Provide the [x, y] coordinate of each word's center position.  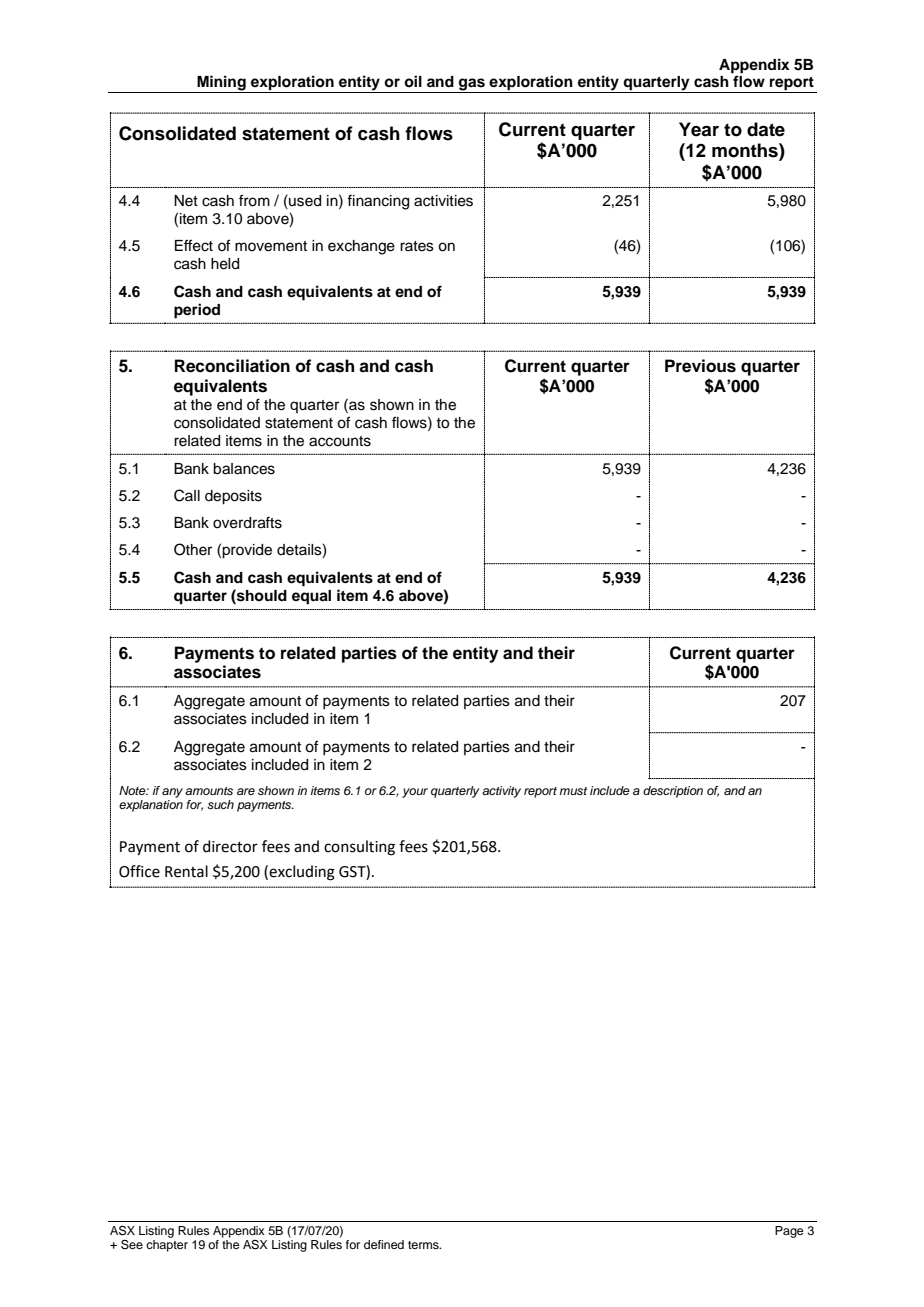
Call [187, 495]
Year [699, 129]
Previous [700, 366]
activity [501, 792]
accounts [340, 441]
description [673, 792]
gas [472, 85]
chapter [167, 1246]
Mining [221, 84]
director [230, 846]
